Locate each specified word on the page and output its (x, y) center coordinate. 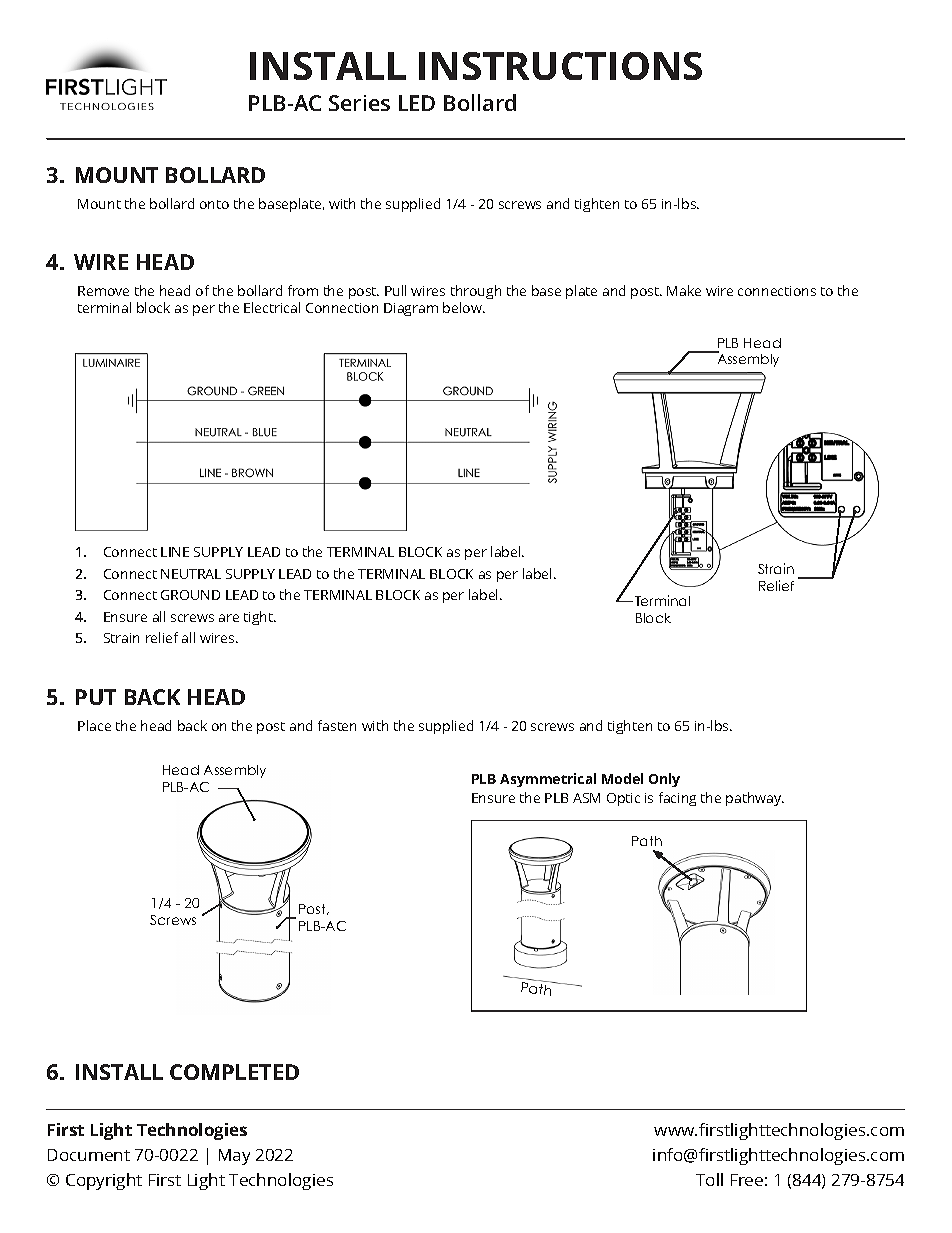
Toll (709, 1179)
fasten (337, 725)
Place (94, 725)
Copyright (104, 1181)
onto (214, 204)
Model (622, 778)
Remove (103, 291)
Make (684, 290)
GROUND (190, 595)
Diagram (411, 309)
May (234, 1157)
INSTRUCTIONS (560, 66)
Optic (623, 799)
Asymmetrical (548, 780)
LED (417, 103)
